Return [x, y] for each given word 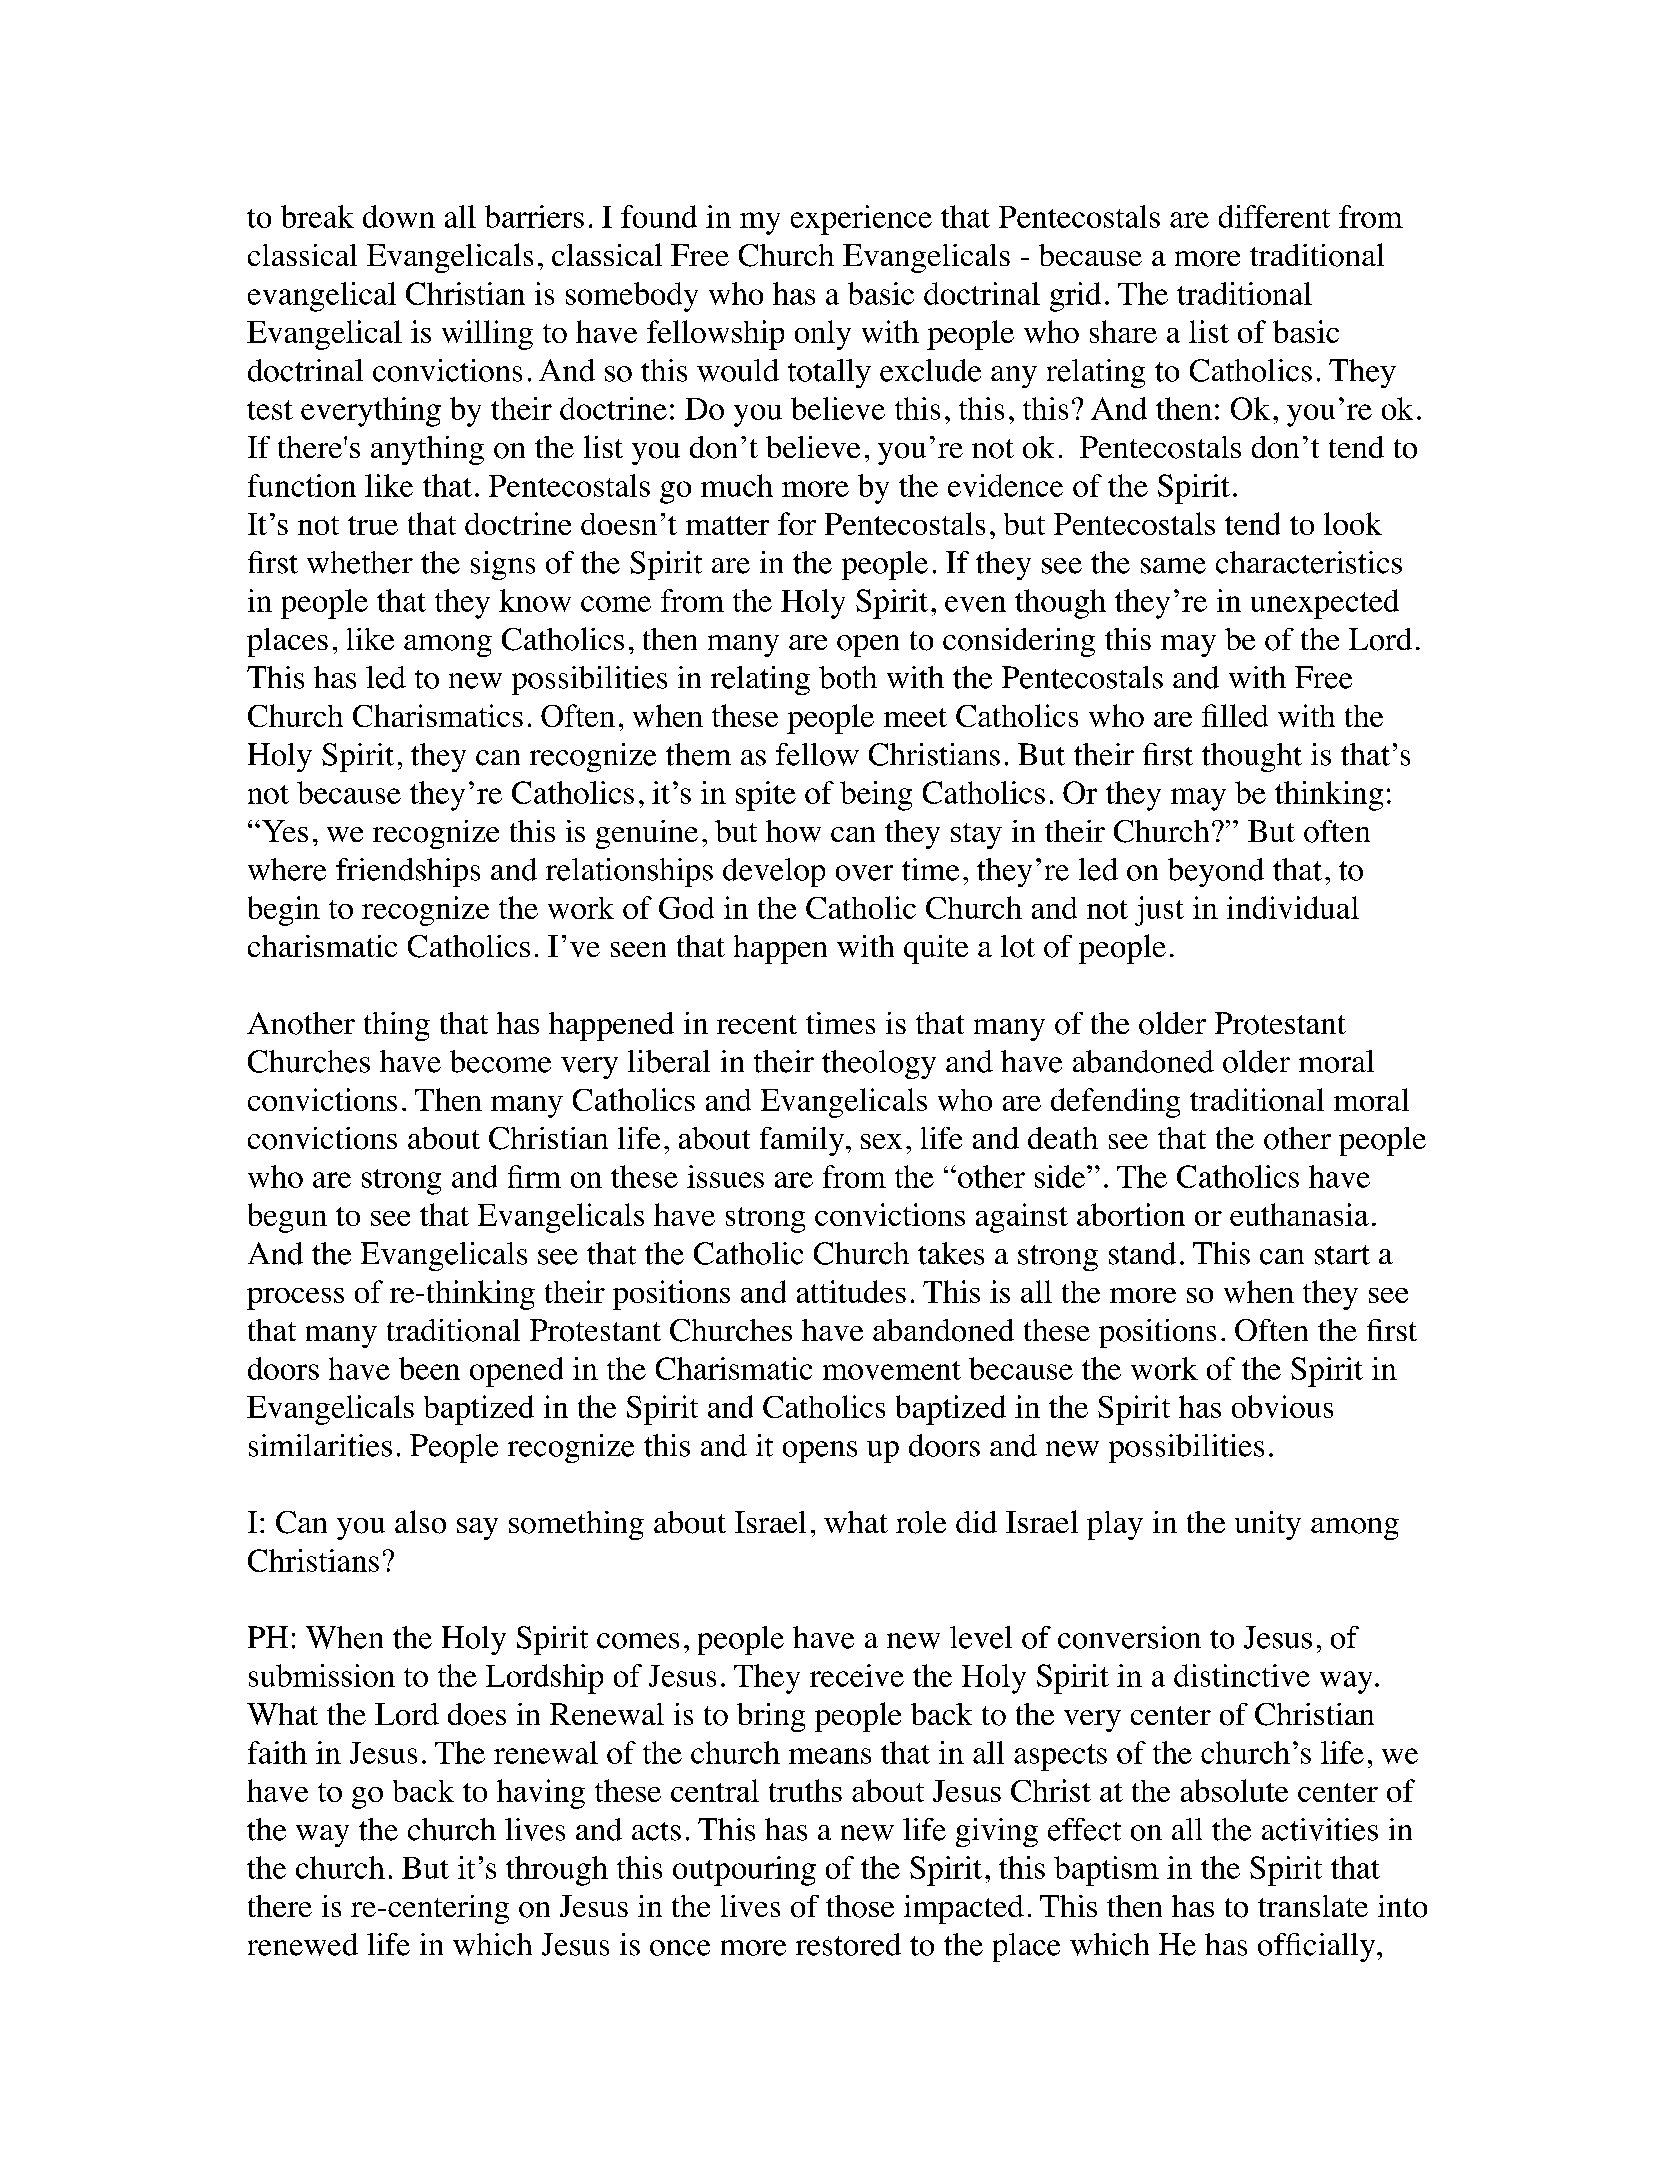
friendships [408, 872]
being [876, 796]
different [1274, 216]
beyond [1216, 872]
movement [892, 1370]
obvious [1282, 1406]
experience [861, 220]
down [399, 216]
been [429, 1368]
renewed [303, 1944]
